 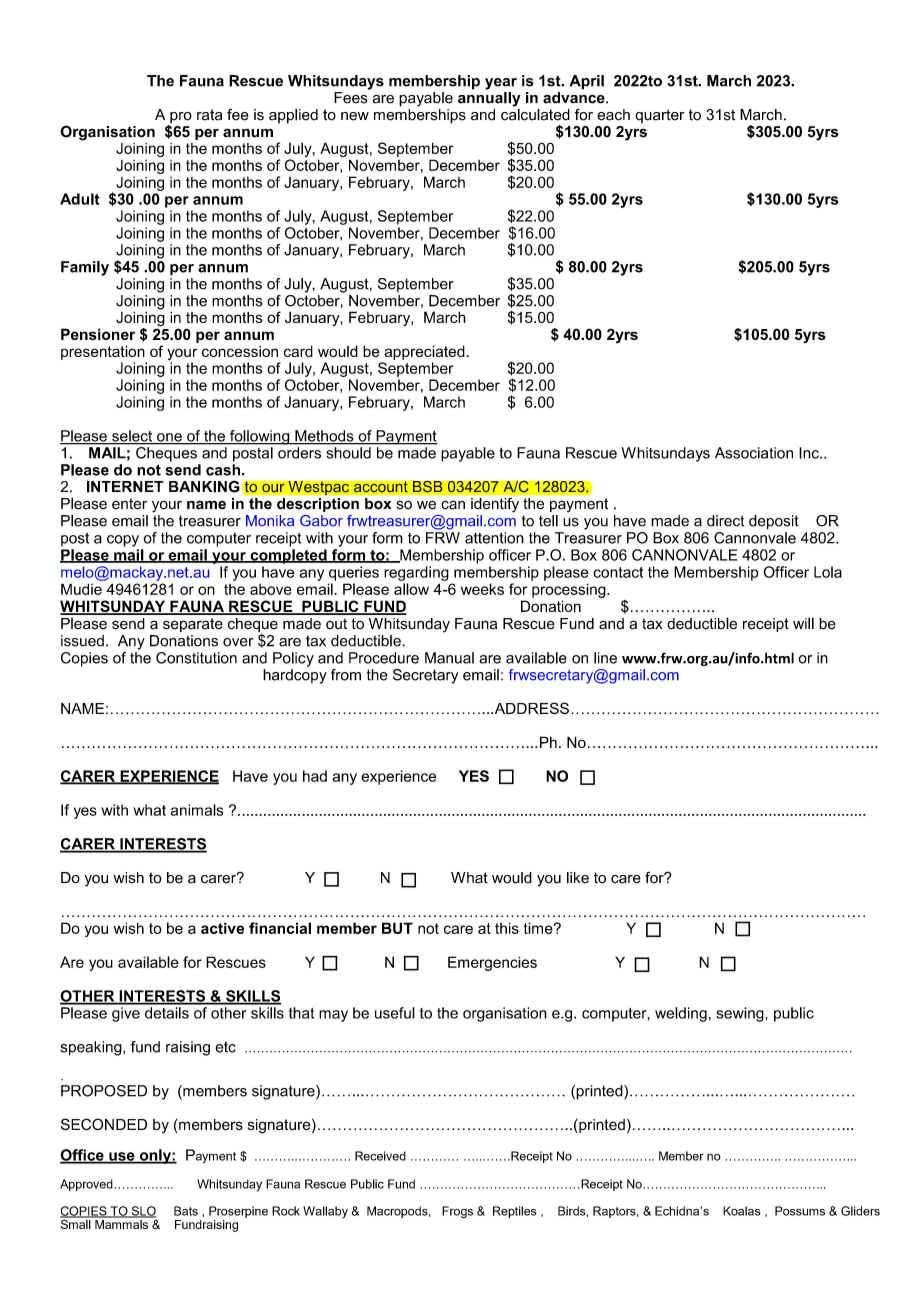 What do you see at coordinates (660, 116) in the screenshot?
I see `quarter` at bounding box center [660, 116].
